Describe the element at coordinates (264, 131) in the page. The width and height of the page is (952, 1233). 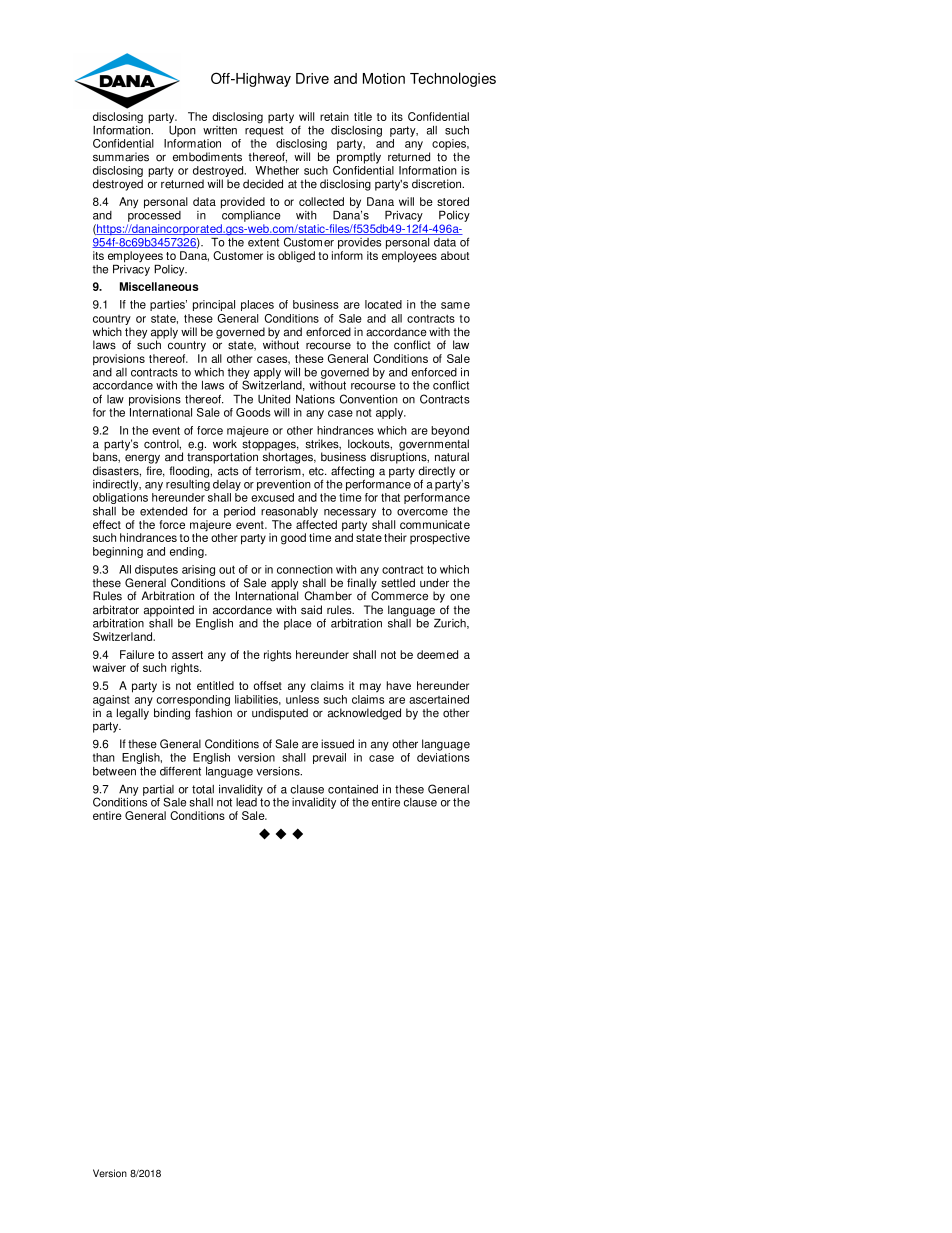
I see `request` at that location.
